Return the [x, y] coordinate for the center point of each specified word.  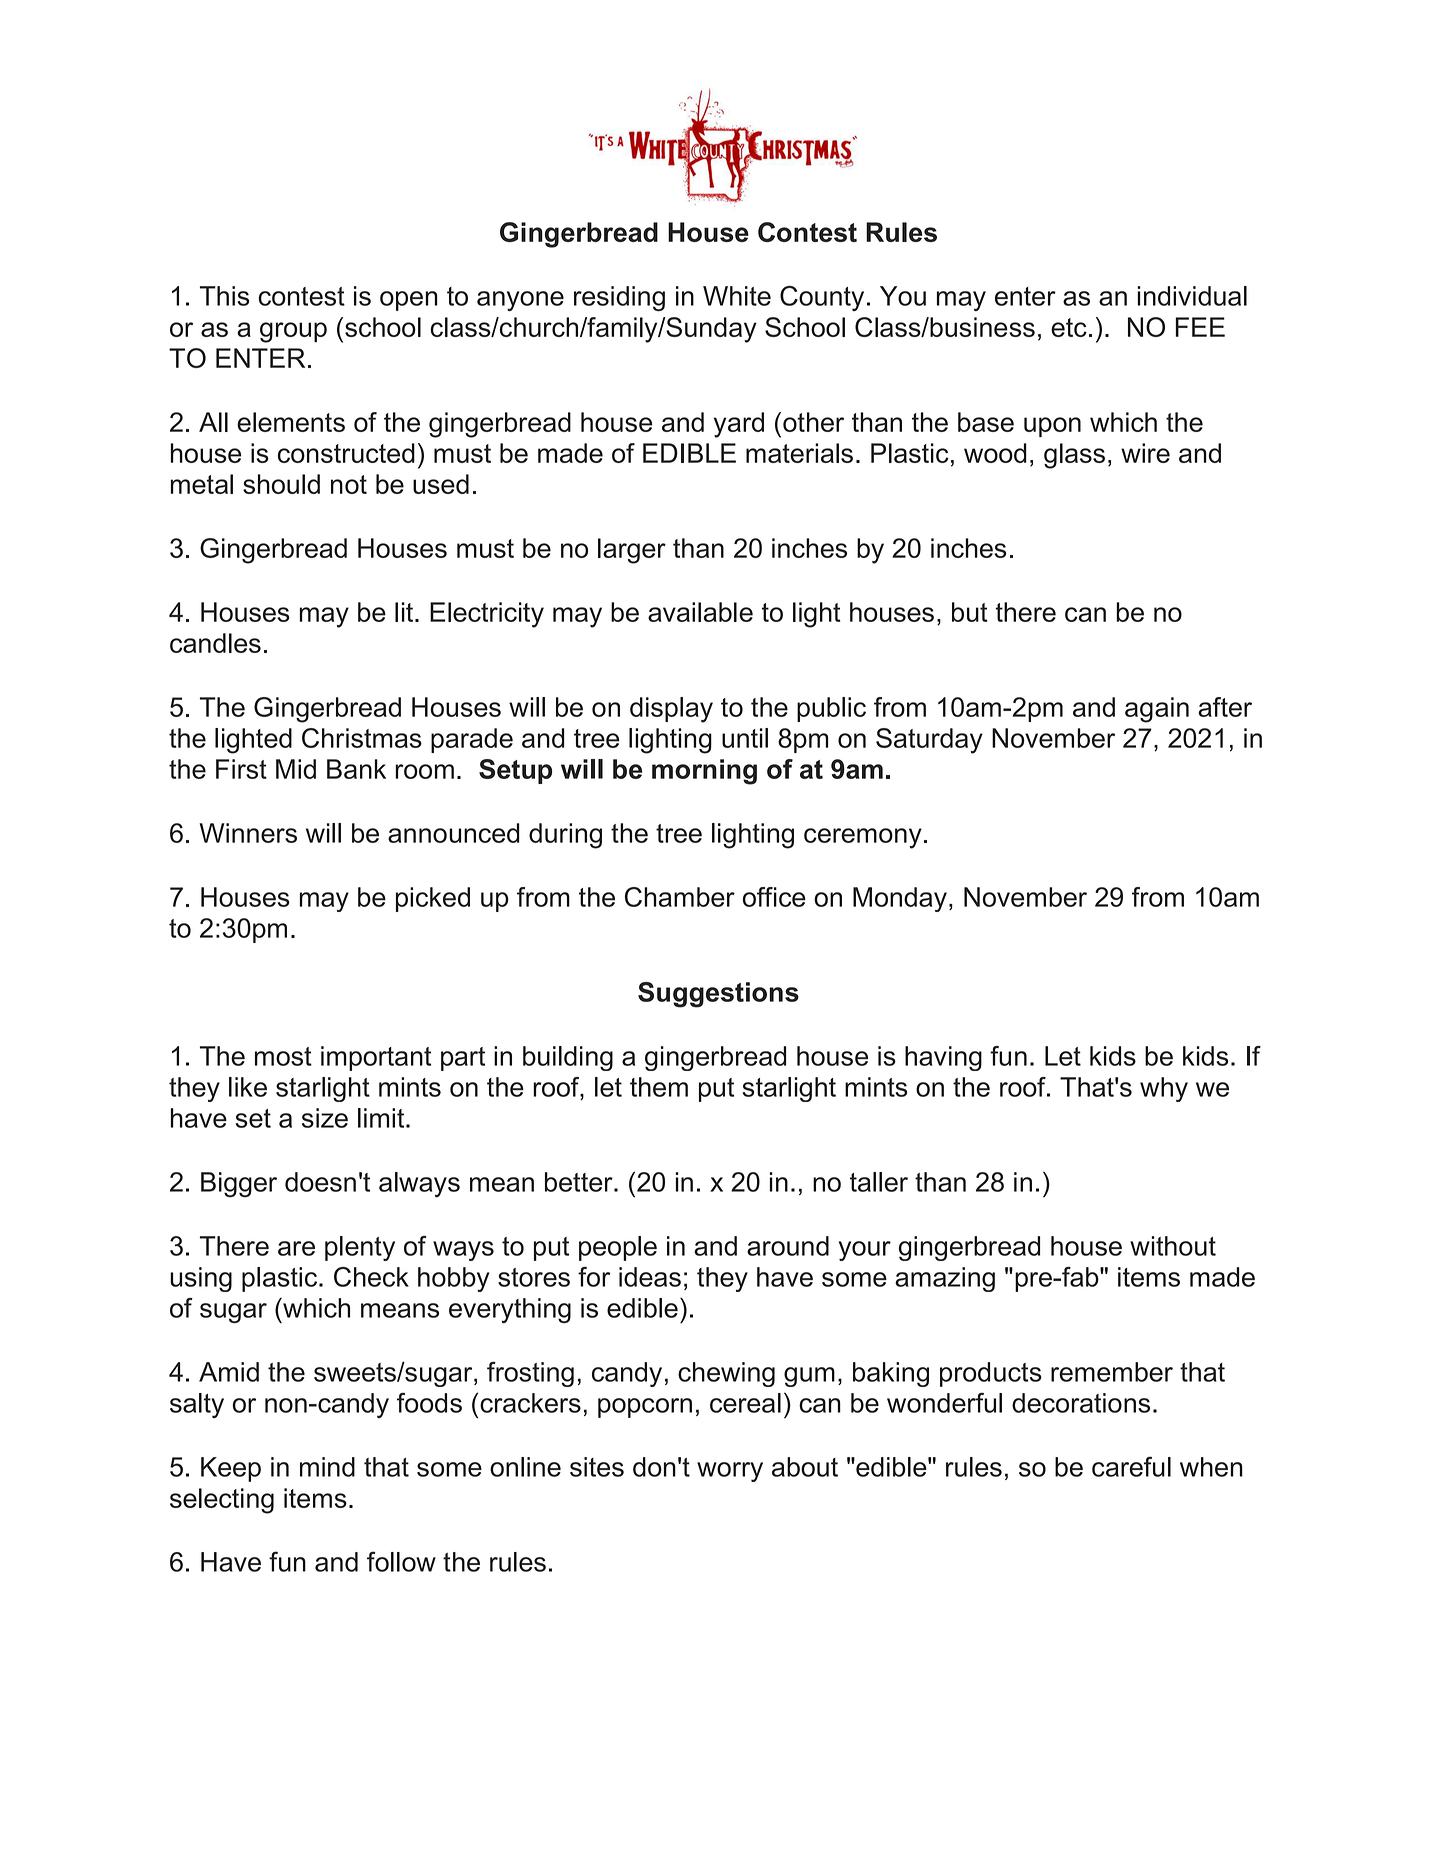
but [970, 612]
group [293, 332]
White [737, 296]
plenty [360, 1248]
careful [1131, 1466]
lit [405, 612]
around [788, 1246]
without [1173, 1246]
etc [1069, 327]
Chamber [680, 897]
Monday [900, 899]
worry [730, 1472]
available [700, 612]
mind [327, 1467]
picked [433, 899]
